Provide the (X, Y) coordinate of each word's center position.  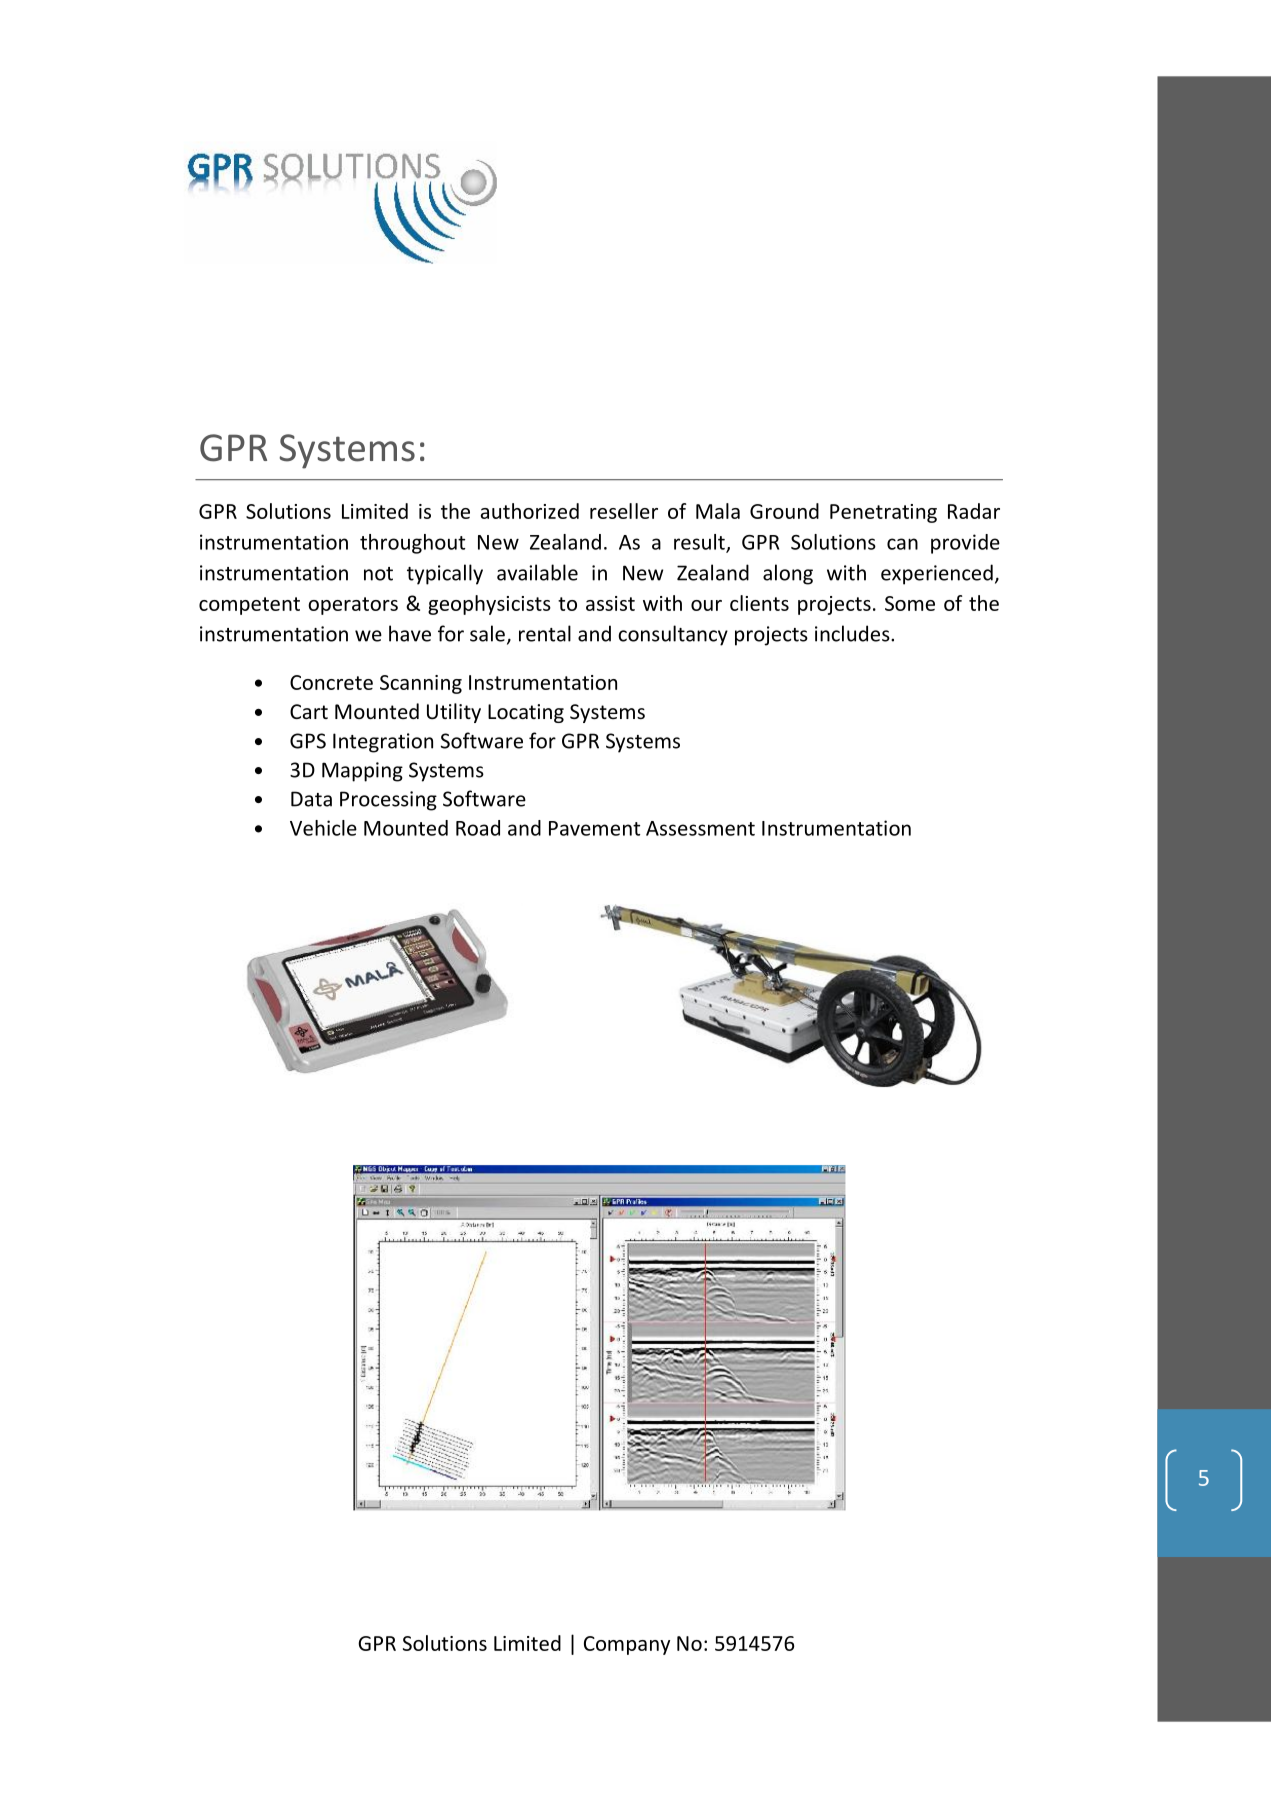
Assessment (700, 828)
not (378, 574)
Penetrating (883, 513)
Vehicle (323, 828)
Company (627, 1645)
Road (478, 828)
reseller (624, 511)
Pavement (594, 828)
